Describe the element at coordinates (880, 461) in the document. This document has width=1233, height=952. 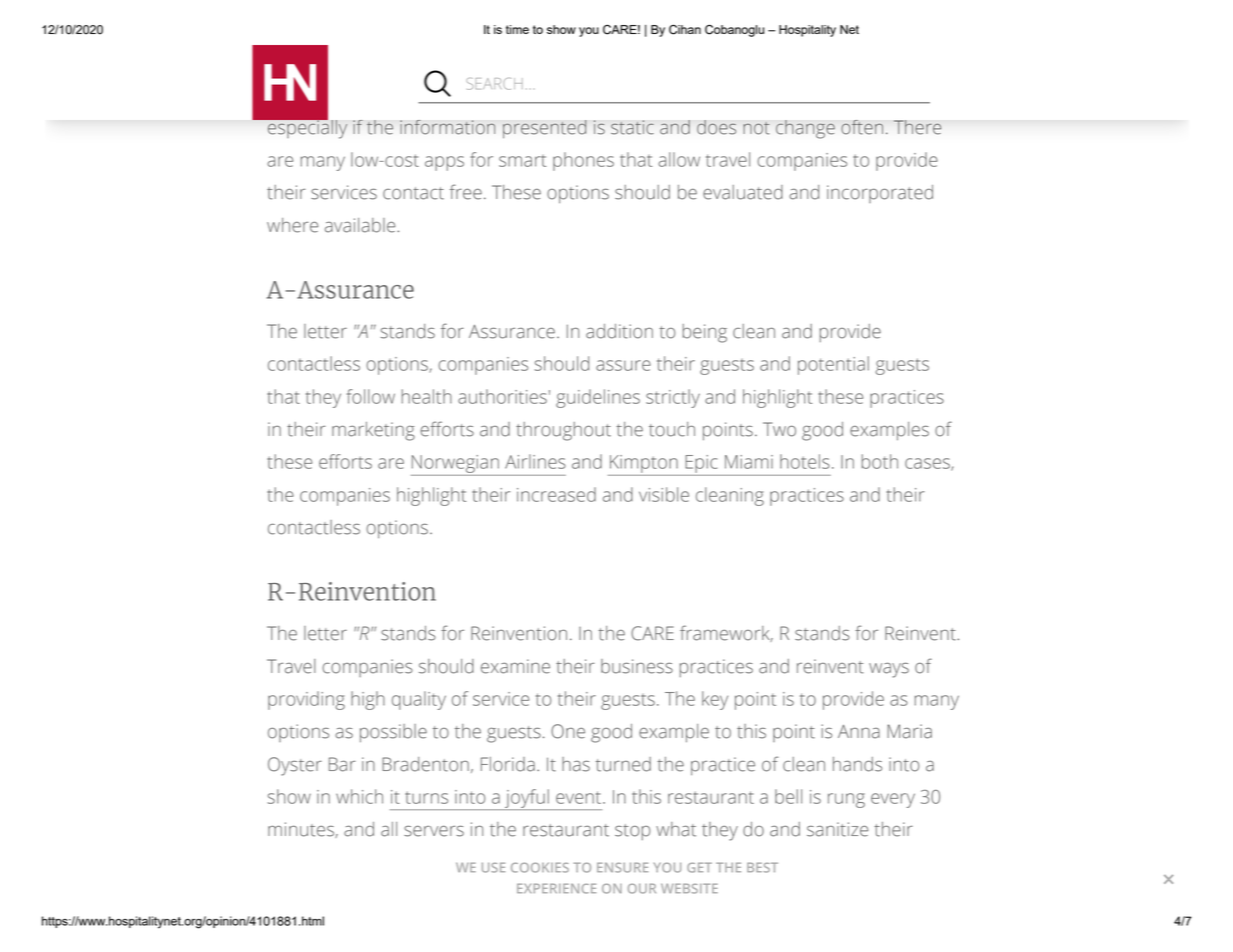
I see `both` at that location.
